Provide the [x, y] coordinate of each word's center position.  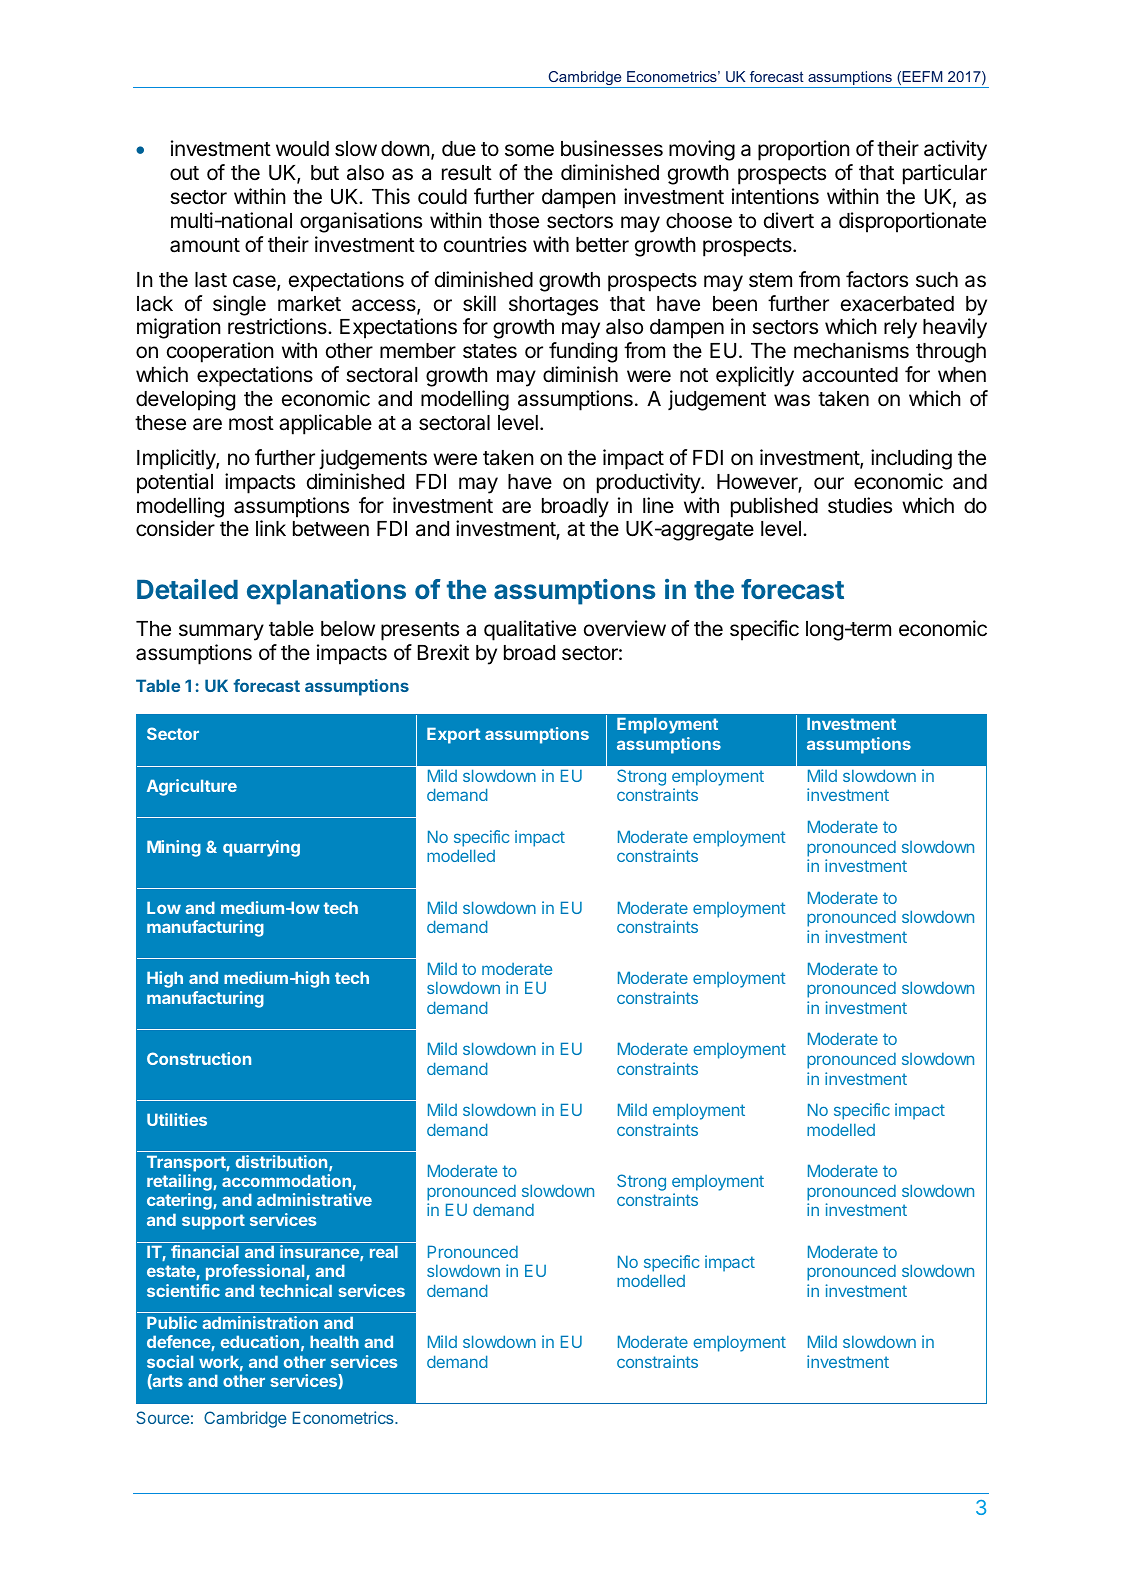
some [529, 150]
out [184, 173]
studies [860, 505]
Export [453, 735]
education [260, 1341]
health [334, 1341]
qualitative [530, 630]
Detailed [187, 589]
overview [625, 628]
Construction [199, 1058]
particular [945, 174]
